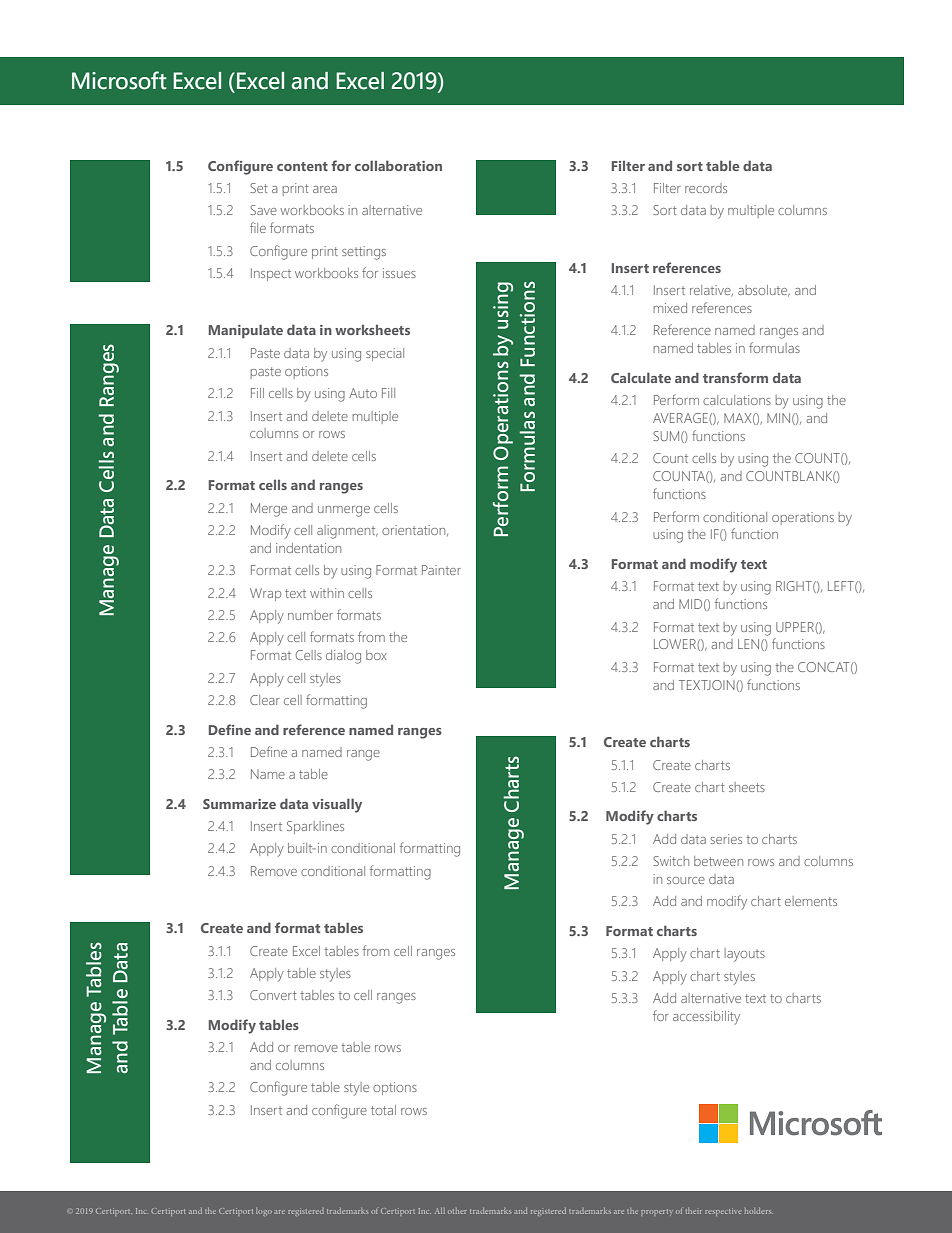 The width and height of the screenshot is (952, 1233). Describe the element at coordinates (723, 1212) in the screenshot. I see `respective` at that location.
